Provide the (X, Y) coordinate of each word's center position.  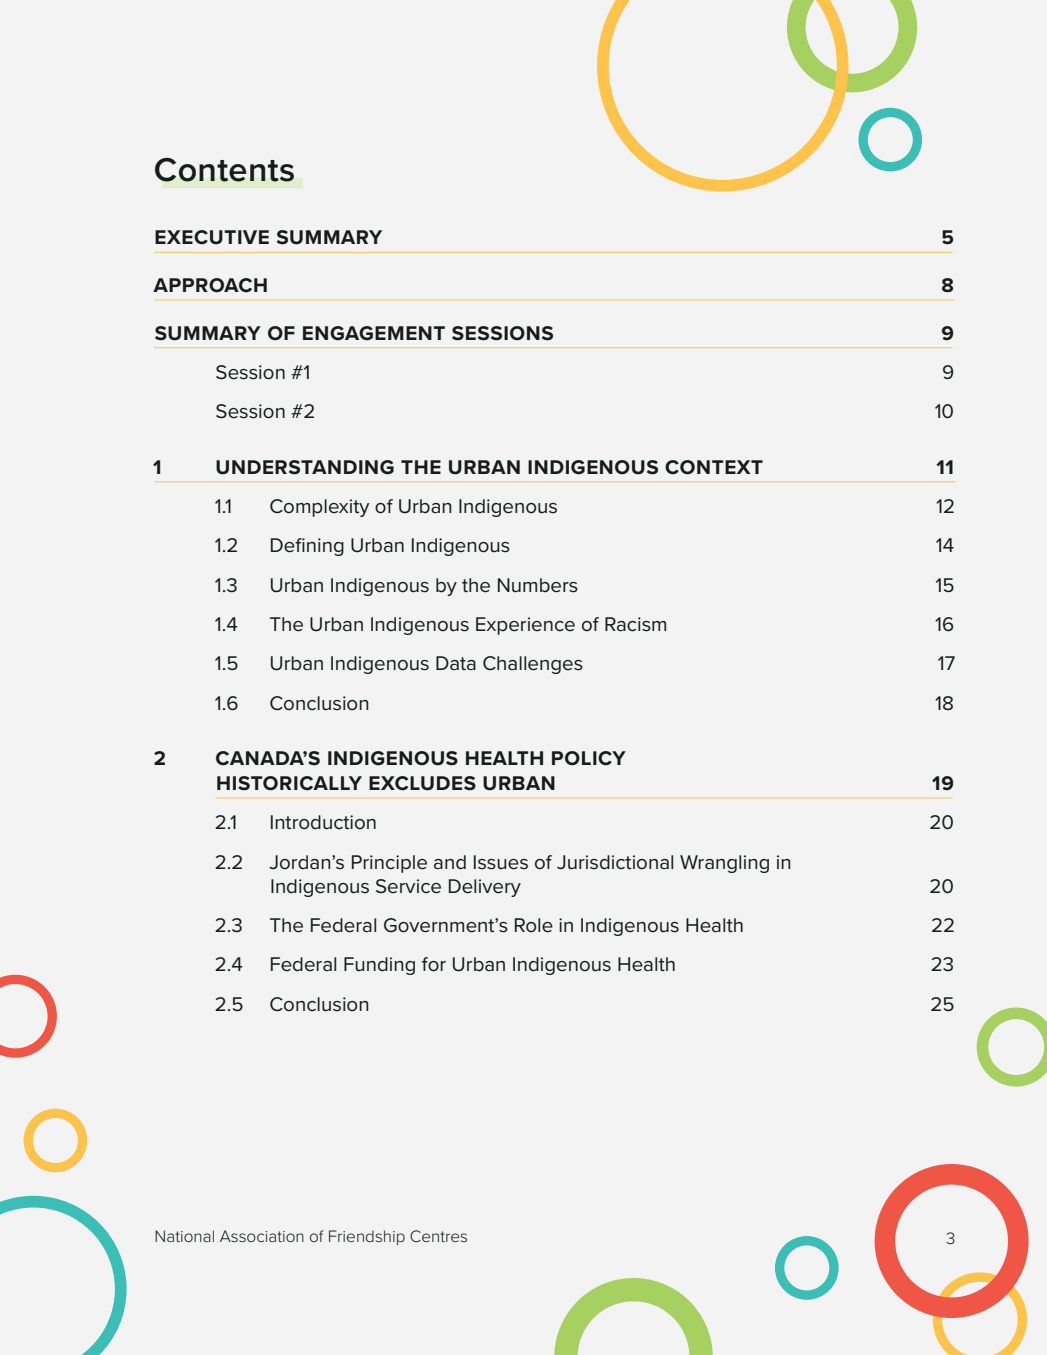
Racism (635, 624)
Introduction (323, 822)
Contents (224, 170)
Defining (307, 547)
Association (262, 1236)
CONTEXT (714, 467)
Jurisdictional (615, 862)
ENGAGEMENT (374, 333)
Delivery (485, 888)
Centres (438, 1236)
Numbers (538, 585)
